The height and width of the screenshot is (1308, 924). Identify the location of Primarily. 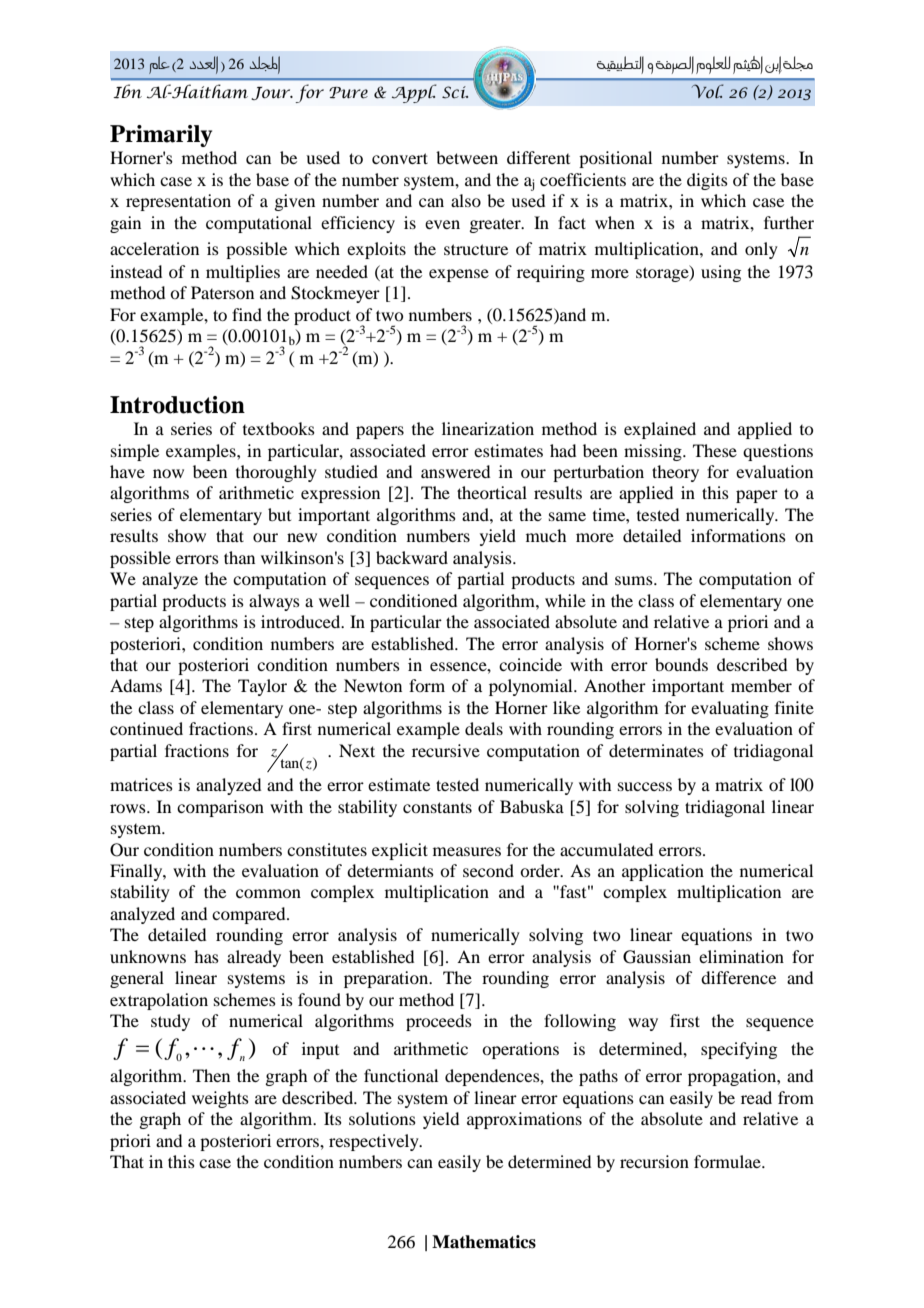
(161, 136).
